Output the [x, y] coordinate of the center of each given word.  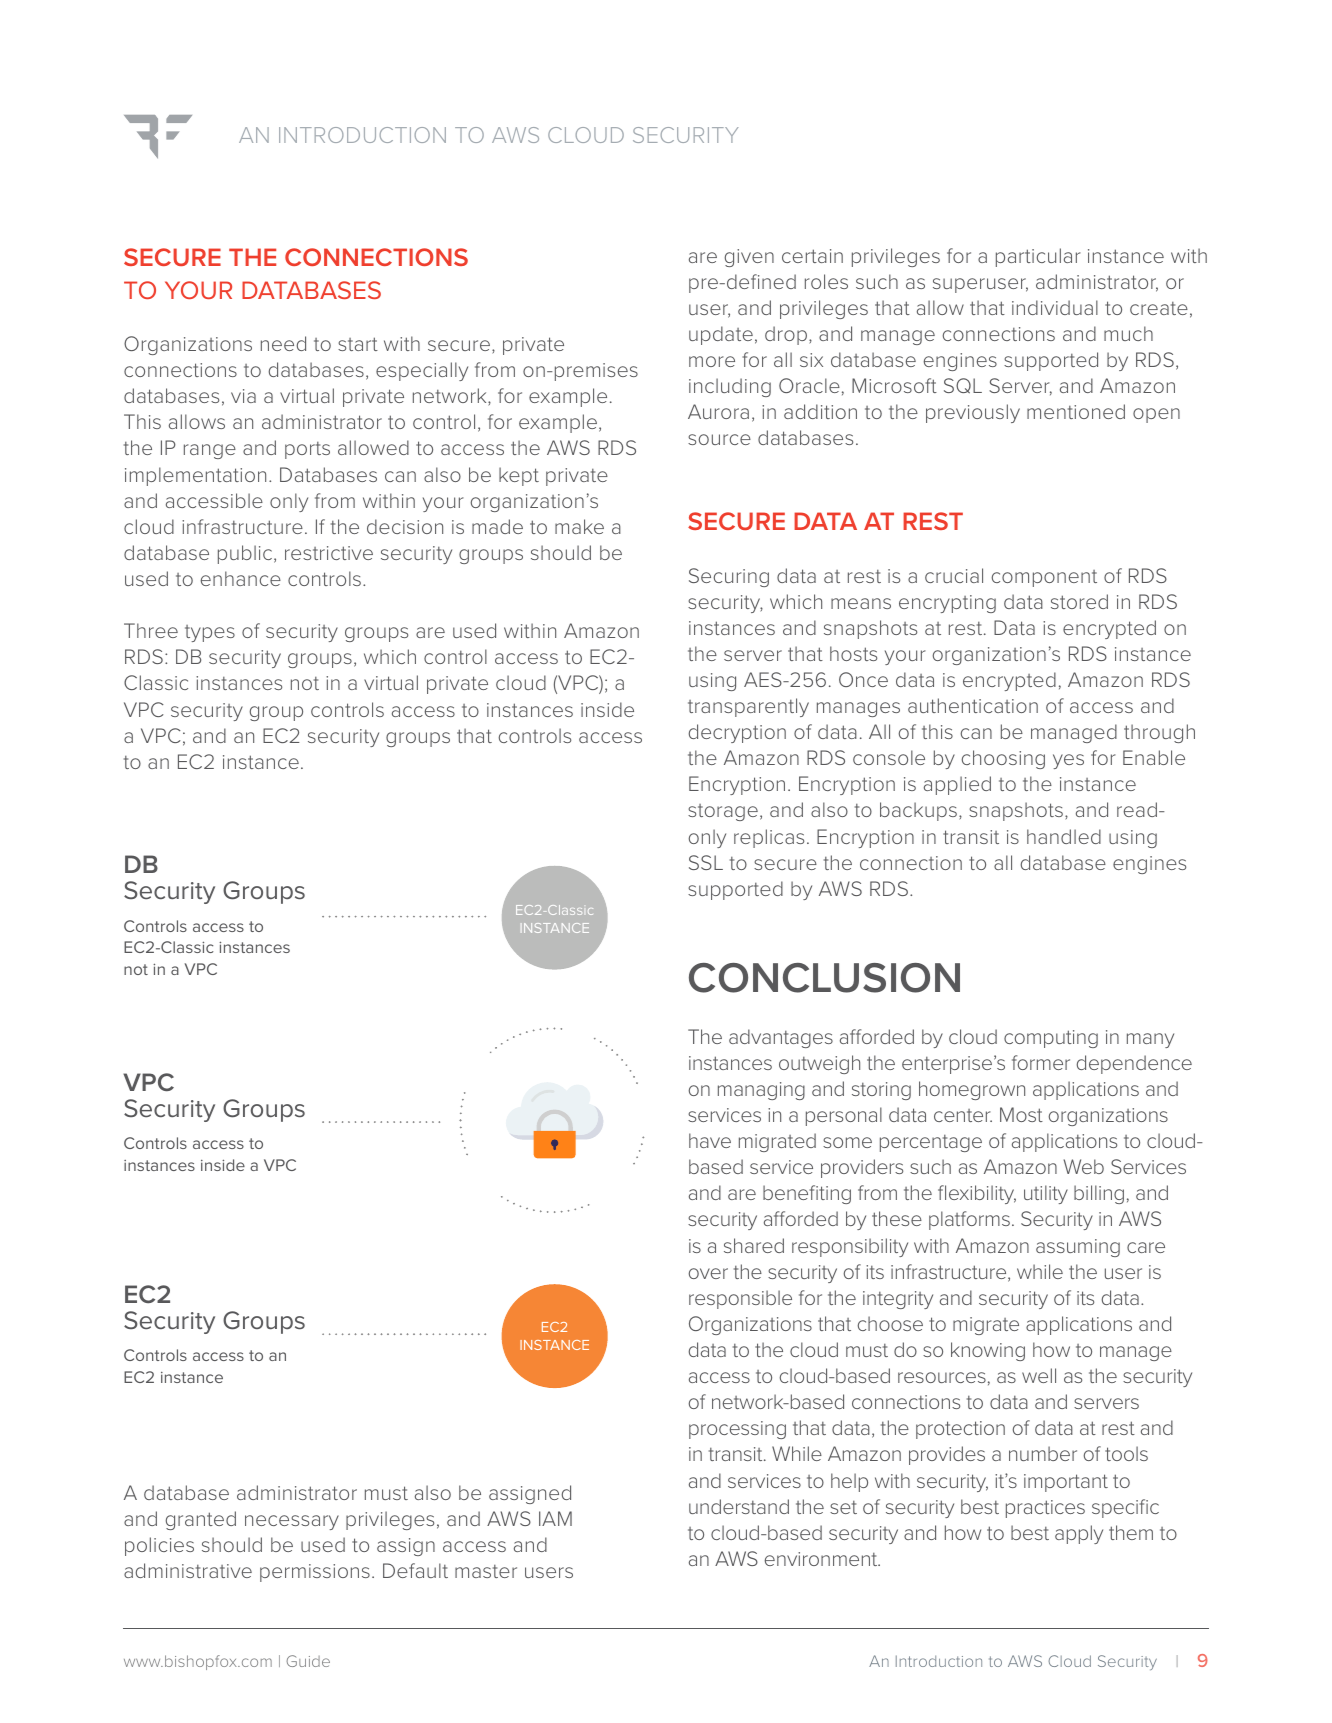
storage [723, 812]
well [1039, 1375]
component [1044, 578]
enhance [241, 578]
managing [761, 1091]
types [210, 633]
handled [1064, 836]
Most [1021, 1114]
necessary [292, 1522]
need [283, 343]
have [710, 1140]
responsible [740, 1299]
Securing [729, 577]
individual [1055, 307]
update [721, 335]
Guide [308, 1661]
